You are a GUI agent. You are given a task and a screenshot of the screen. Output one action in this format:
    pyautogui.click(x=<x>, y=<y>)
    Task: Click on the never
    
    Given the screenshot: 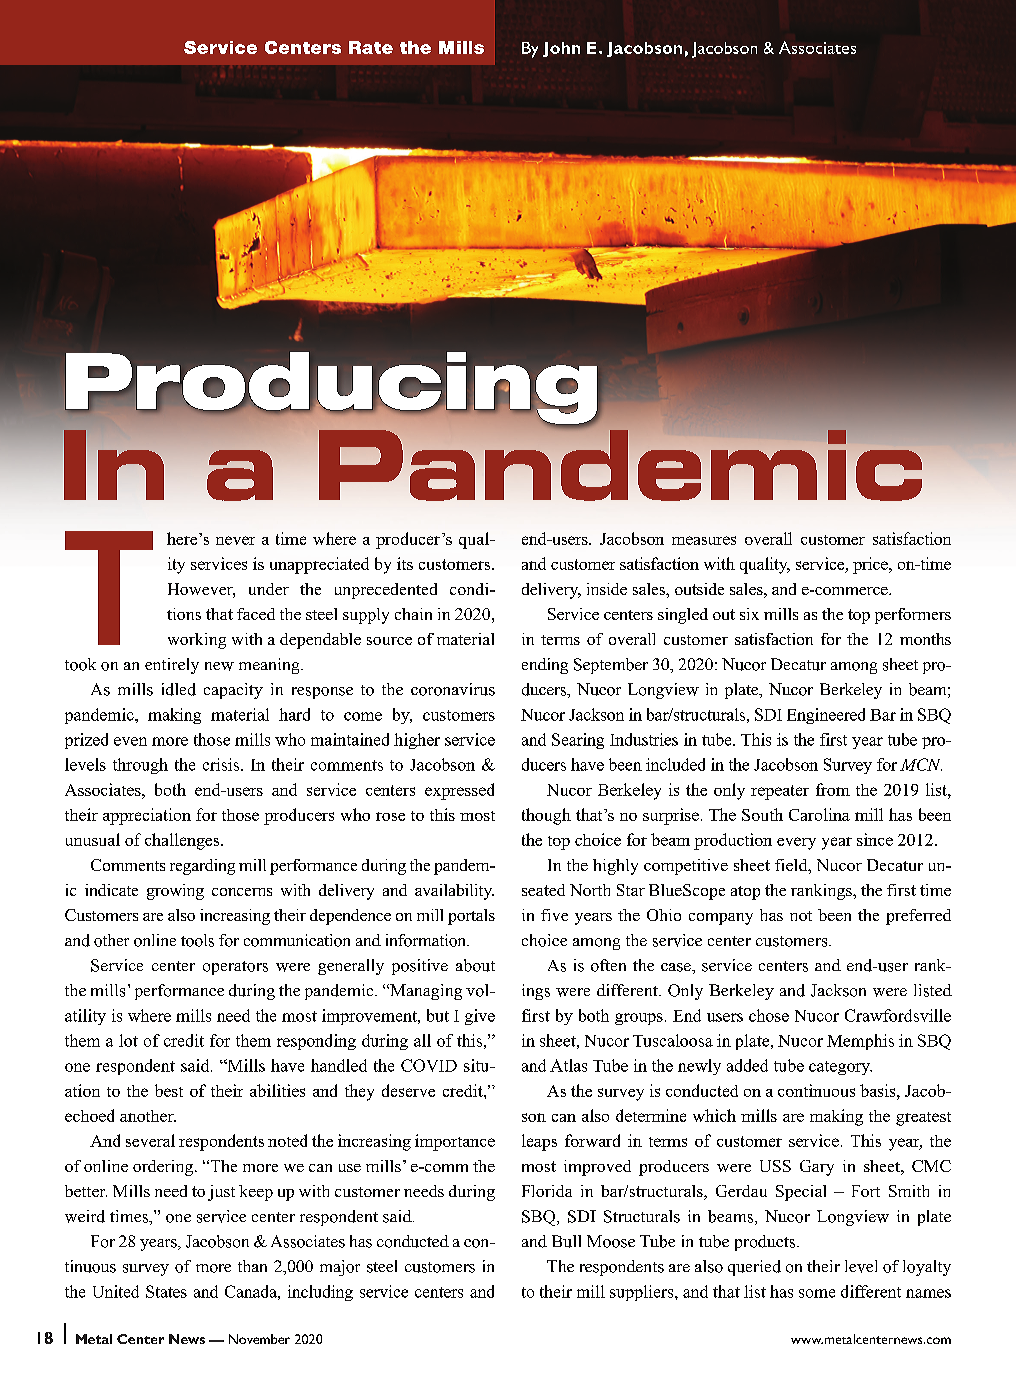 What is the action you would take?
    pyautogui.click(x=235, y=540)
